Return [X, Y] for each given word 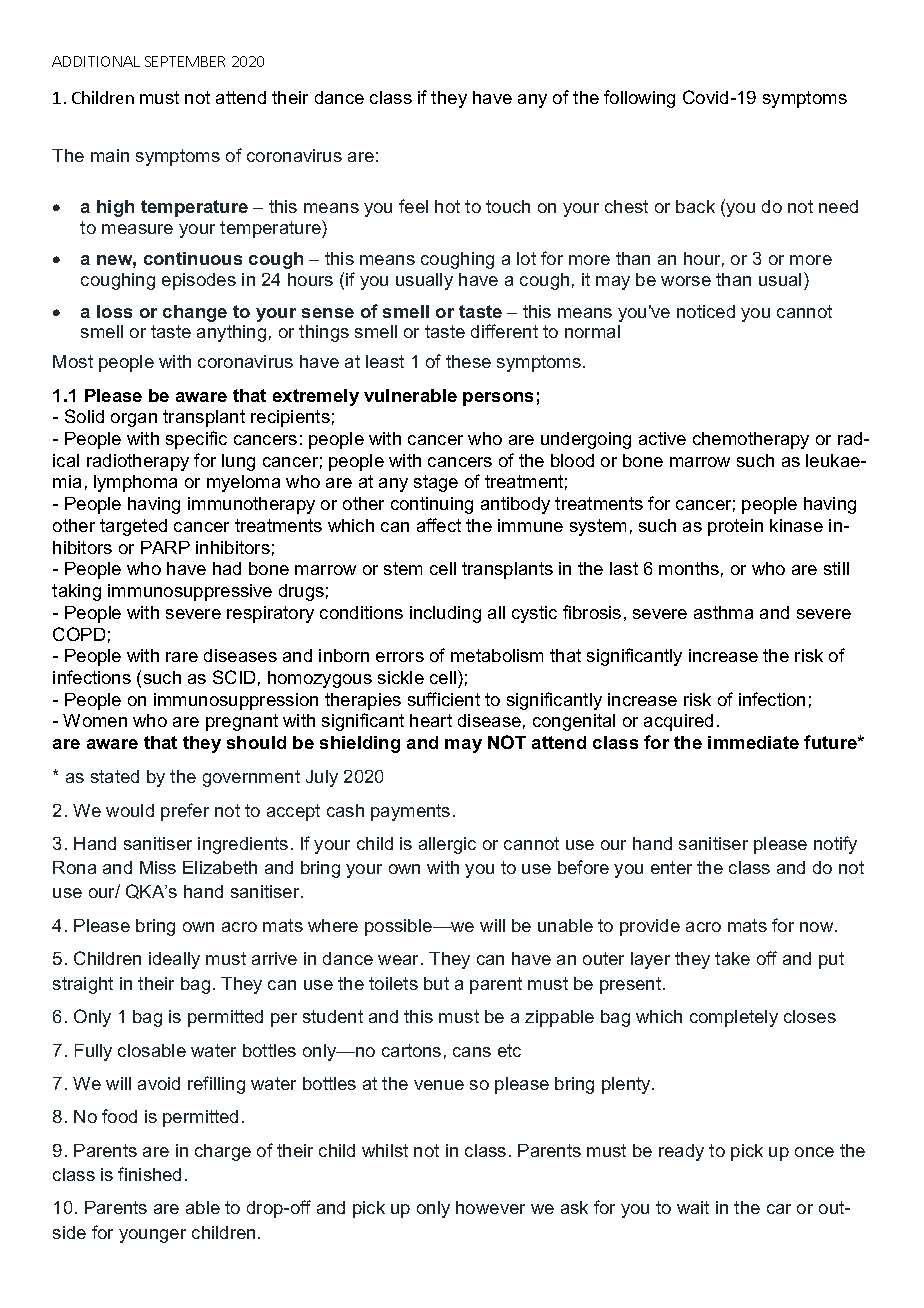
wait [693, 1207]
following [639, 99]
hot [447, 206]
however [490, 1207]
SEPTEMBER [185, 61]
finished [149, 1174]
